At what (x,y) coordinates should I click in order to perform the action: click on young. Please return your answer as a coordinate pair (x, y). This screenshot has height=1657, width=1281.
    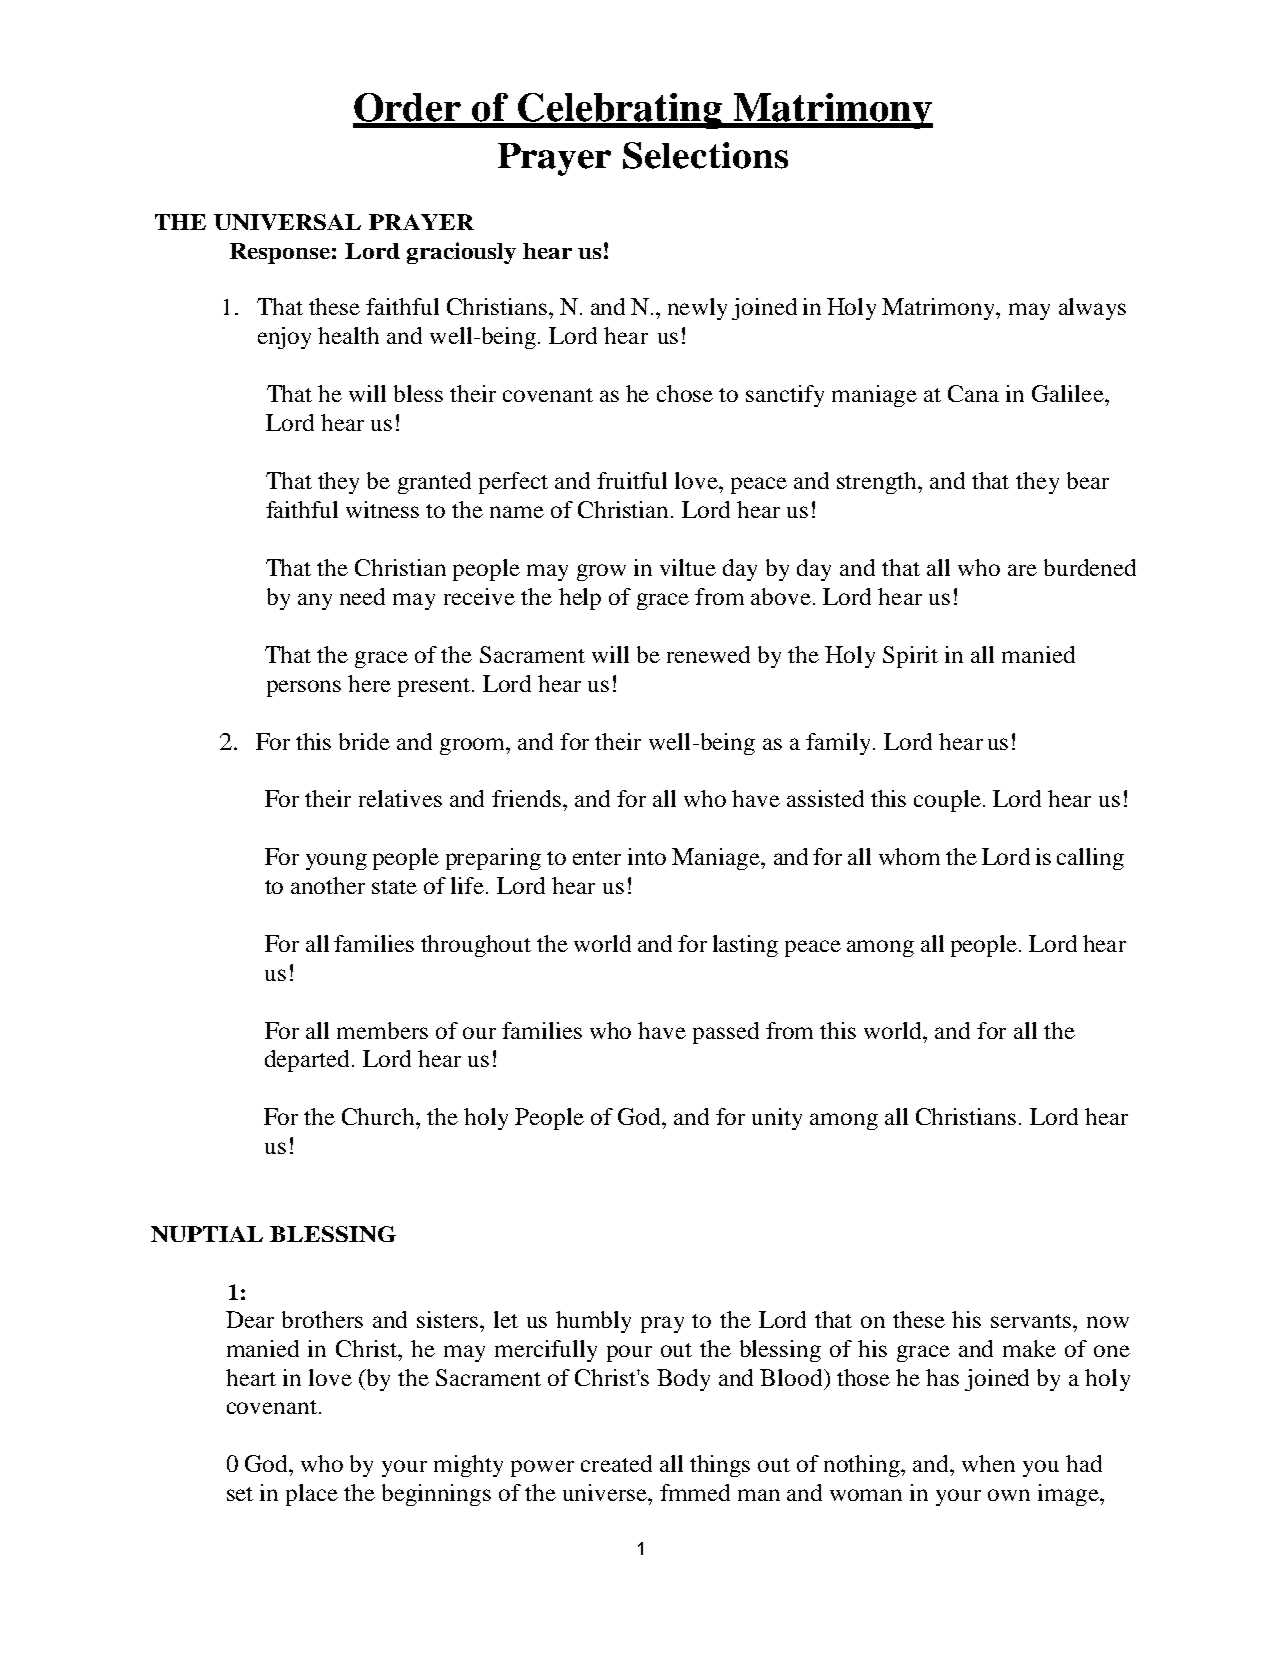
    Looking at the image, I should click on (336, 861).
